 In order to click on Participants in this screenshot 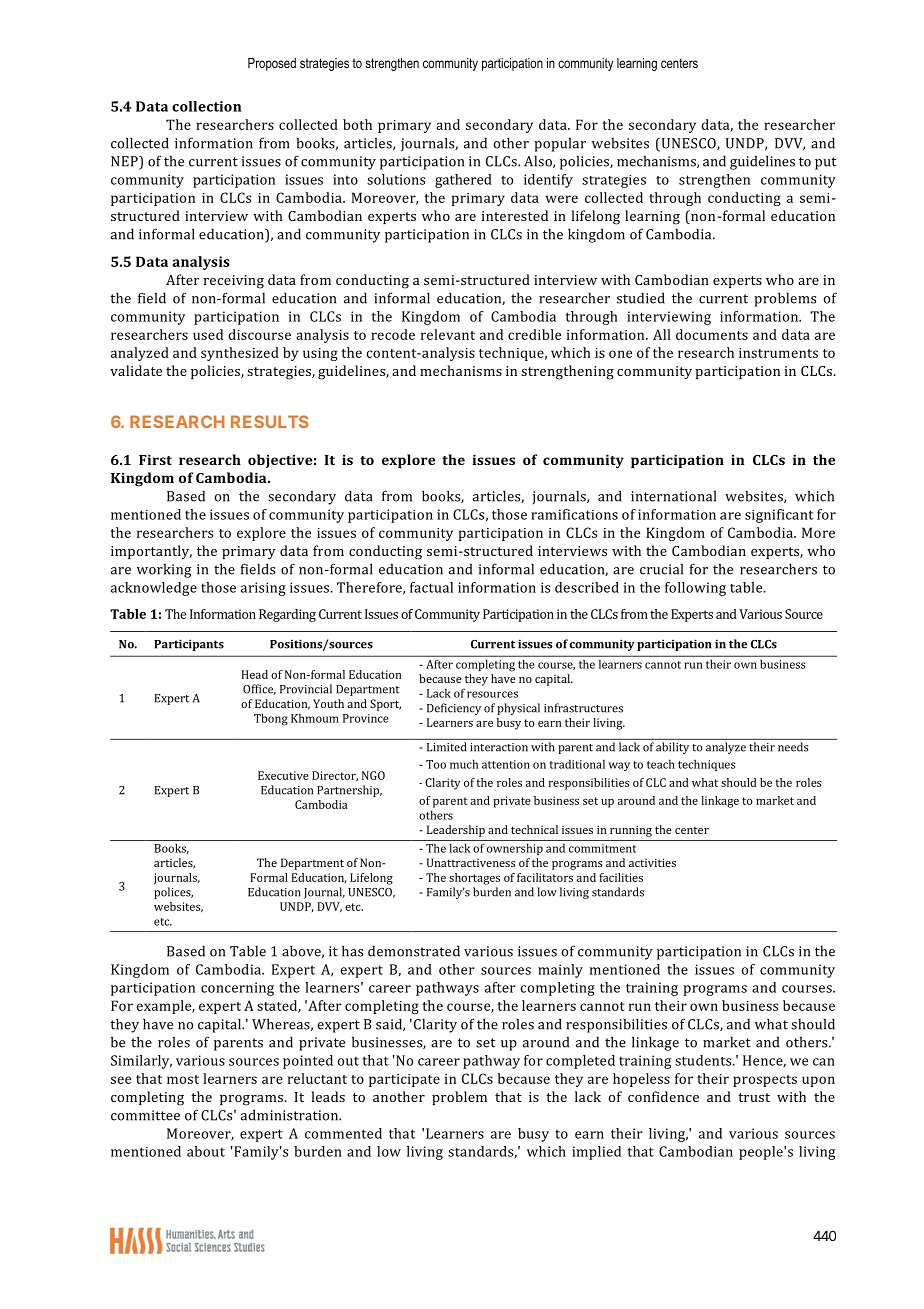, I will do `click(189, 645)`.
